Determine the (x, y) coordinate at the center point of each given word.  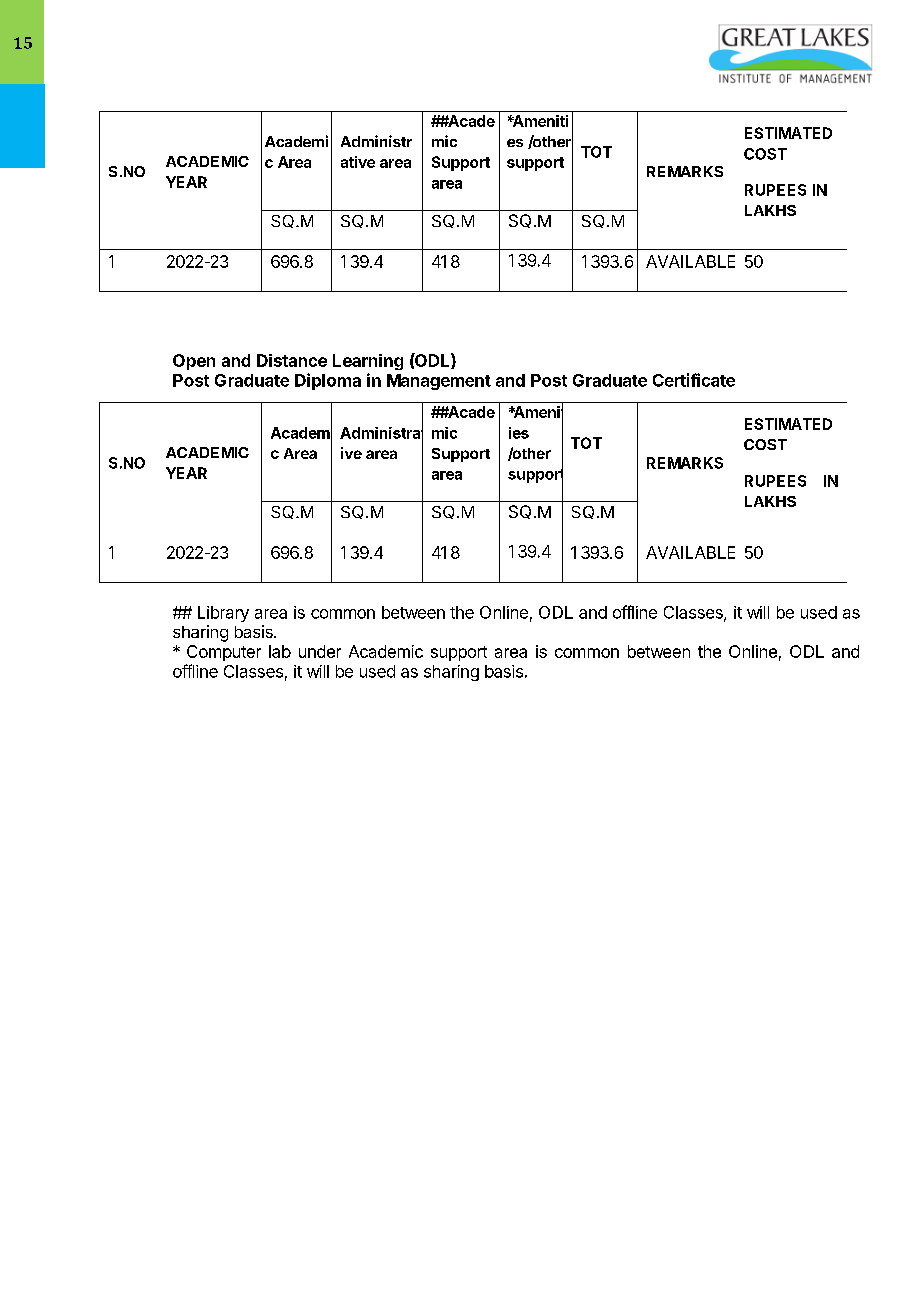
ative (358, 162)
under (320, 651)
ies (519, 433)
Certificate (694, 380)
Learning (368, 362)
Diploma (328, 381)
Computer (224, 653)
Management (439, 382)
